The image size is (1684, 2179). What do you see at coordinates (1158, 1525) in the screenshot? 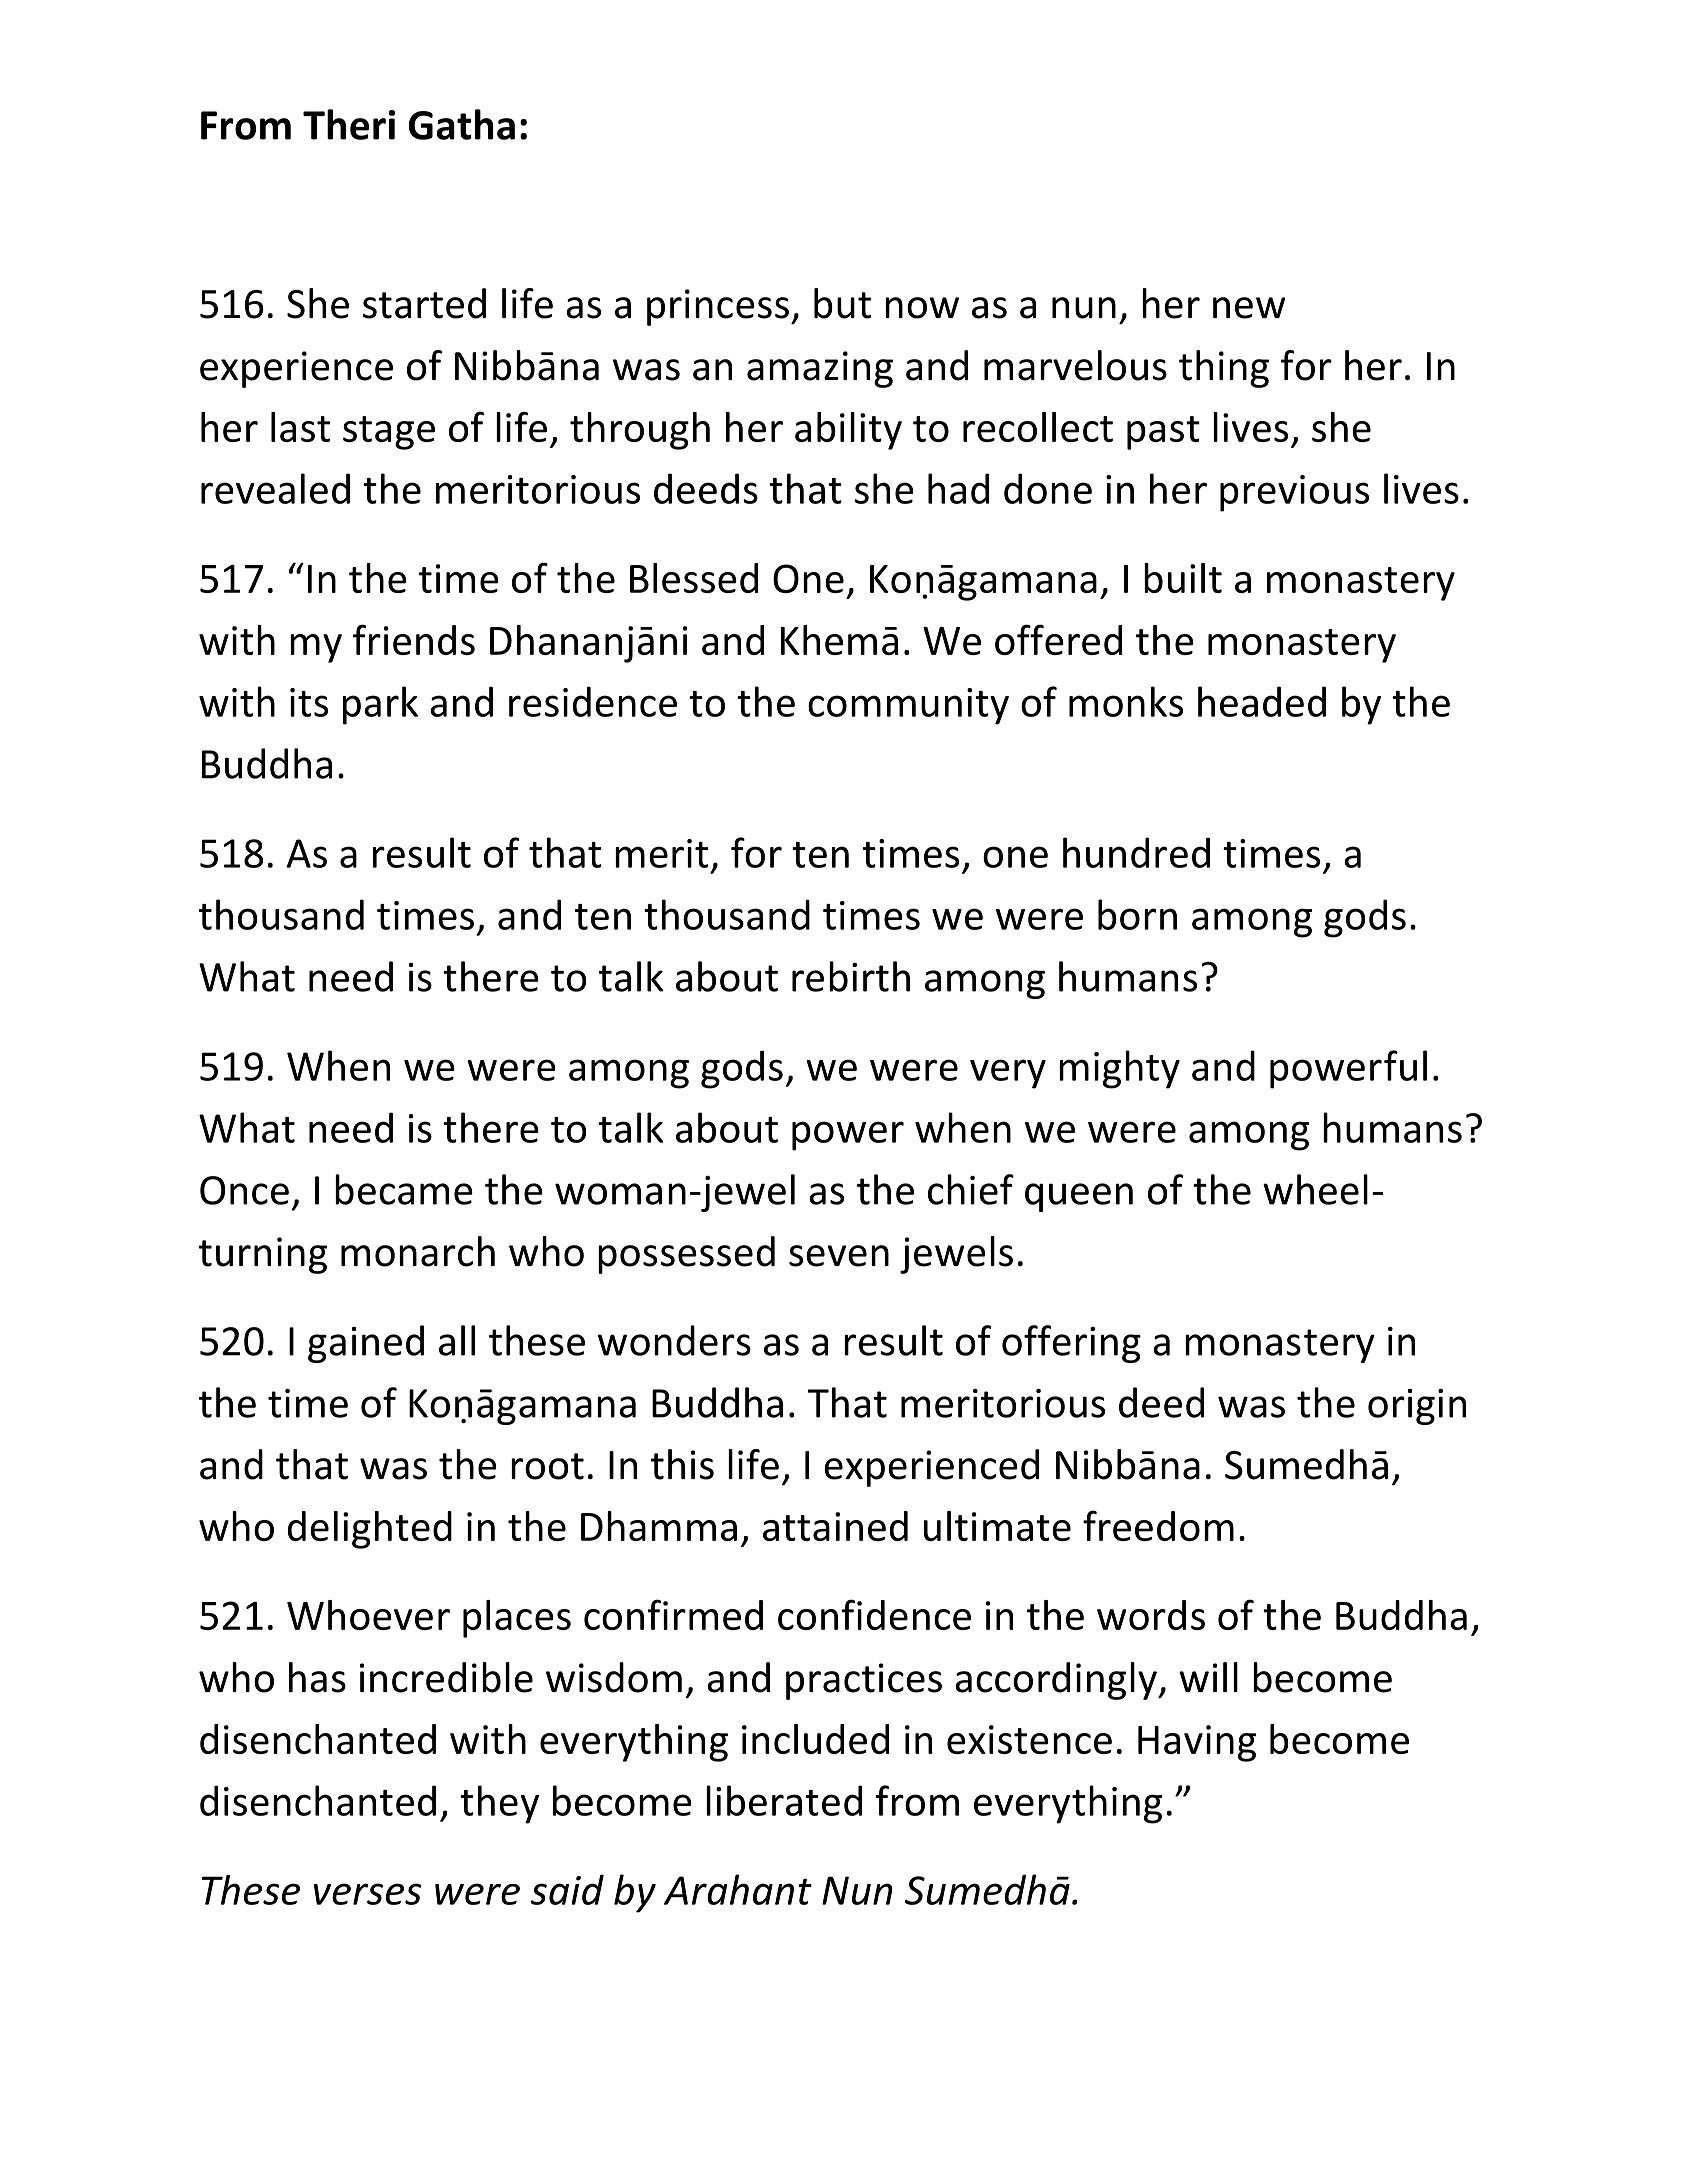
I see `freedom` at bounding box center [1158, 1525].
